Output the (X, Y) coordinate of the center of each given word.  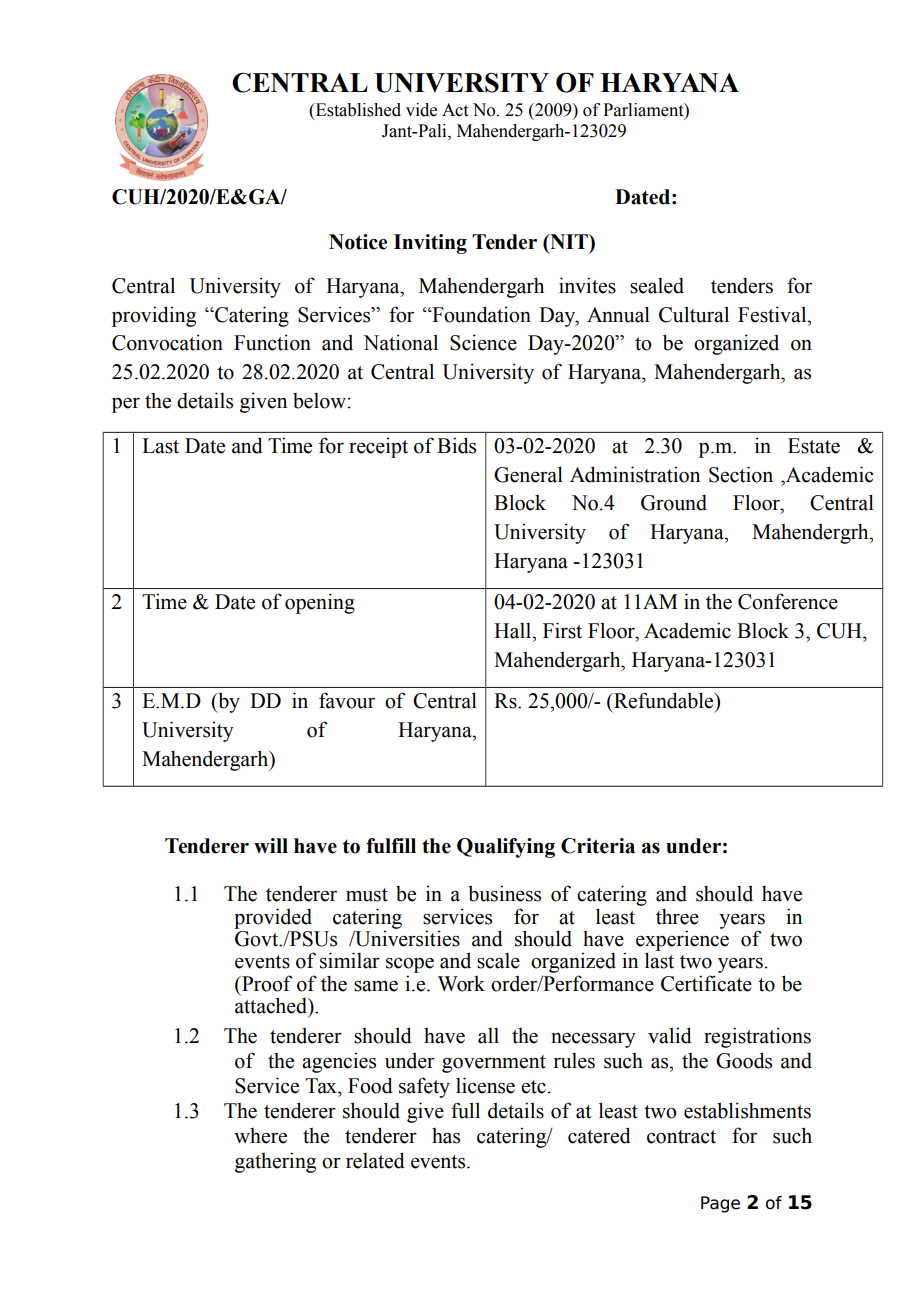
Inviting (430, 244)
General (528, 474)
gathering (275, 1162)
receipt (378, 447)
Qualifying (506, 848)
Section (741, 474)
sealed (657, 286)
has (446, 1136)
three (677, 916)
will (271, 845)
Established (357, 110)
